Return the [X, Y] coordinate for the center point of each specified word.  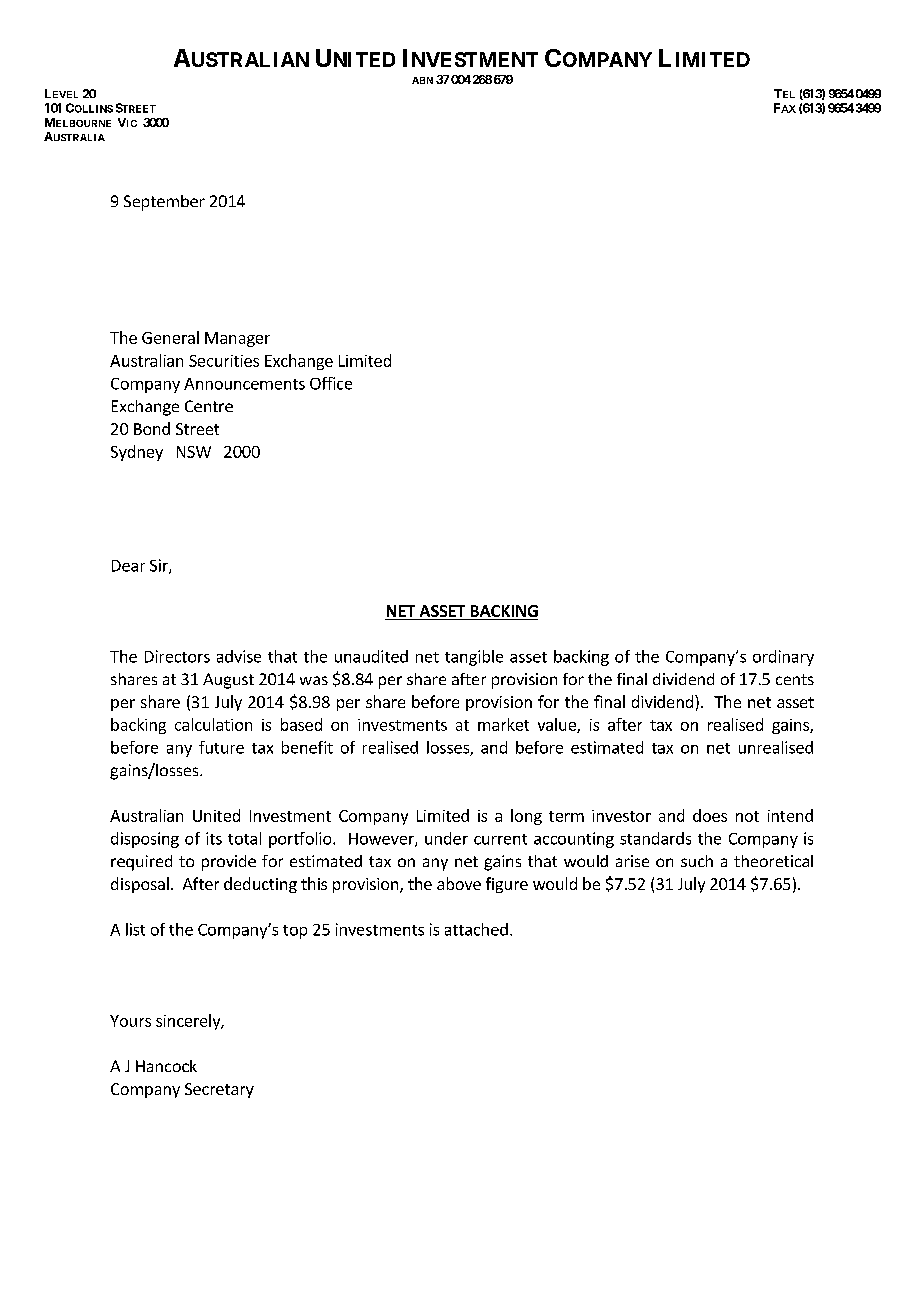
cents [795, 679]
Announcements [244, 384]
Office [331, 383]
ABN [422, 80]
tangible [474, 658]
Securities [224, 361]
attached [476, 929]
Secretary [219, 1090]
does [710, 815]
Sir [160, 566]
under [446, 838]
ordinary [783, 658]
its [214, 838]
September [164, 203]
